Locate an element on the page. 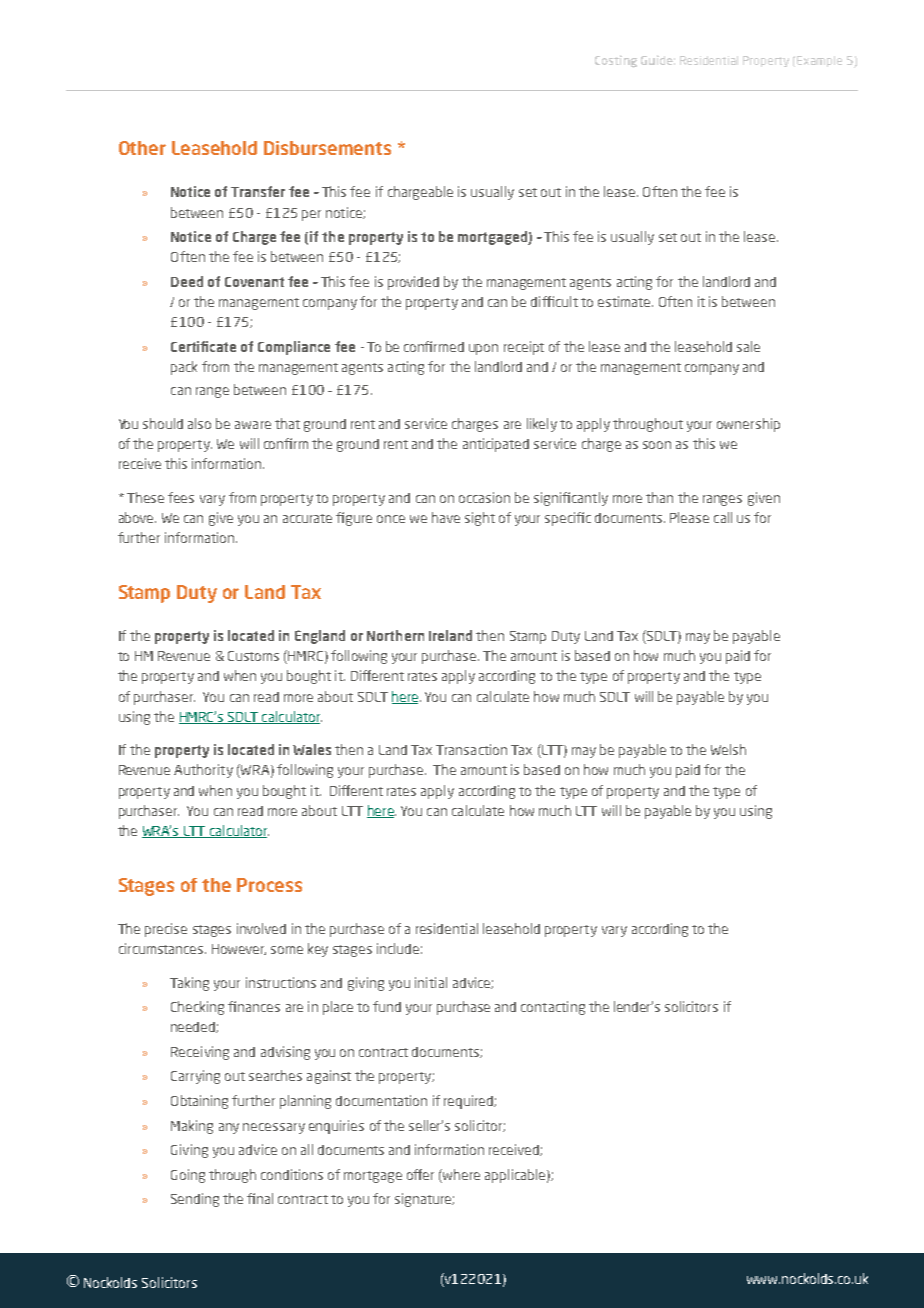  upon is located at coordinates (483, 349).
